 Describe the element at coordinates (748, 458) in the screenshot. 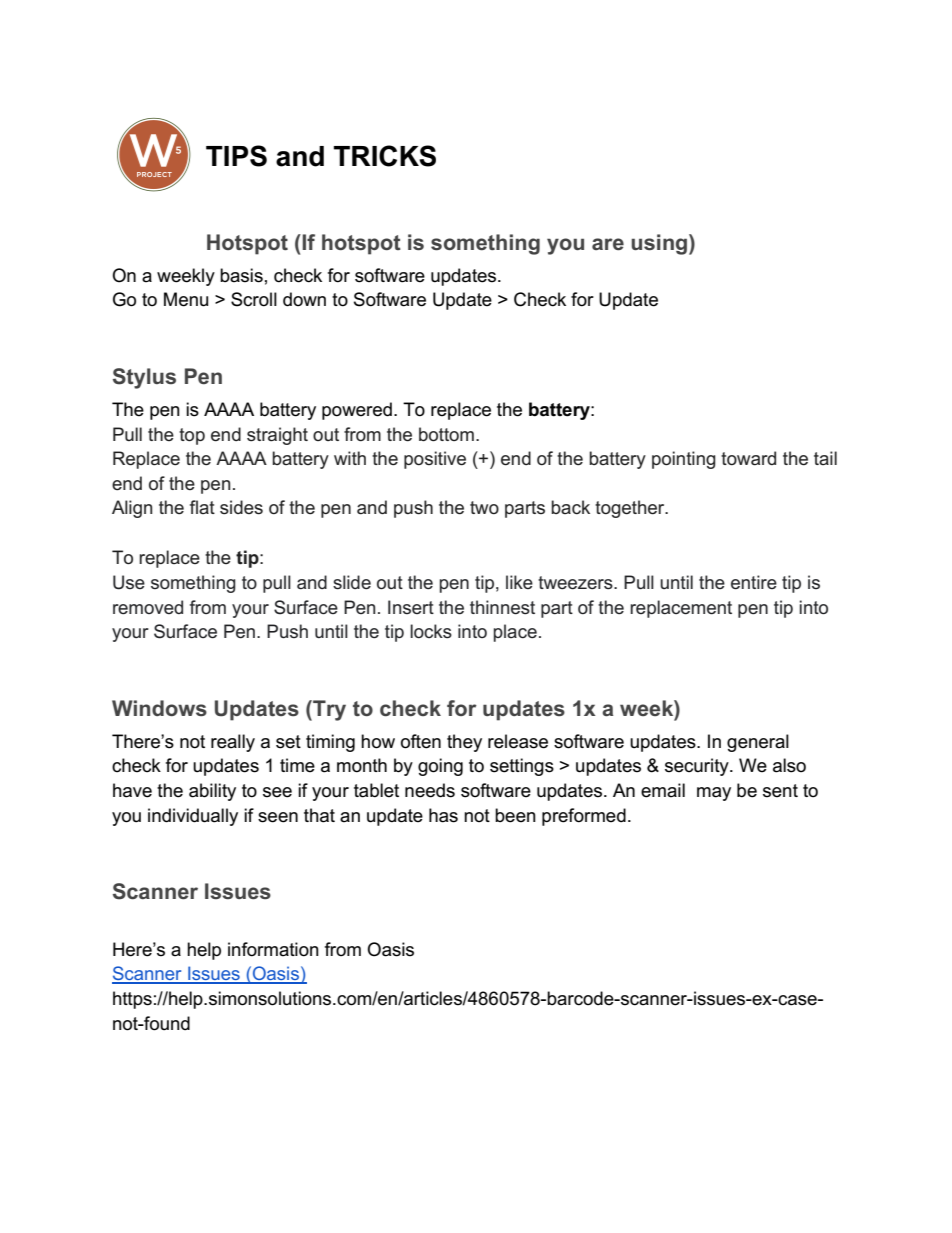

I see `toward` at that location.
